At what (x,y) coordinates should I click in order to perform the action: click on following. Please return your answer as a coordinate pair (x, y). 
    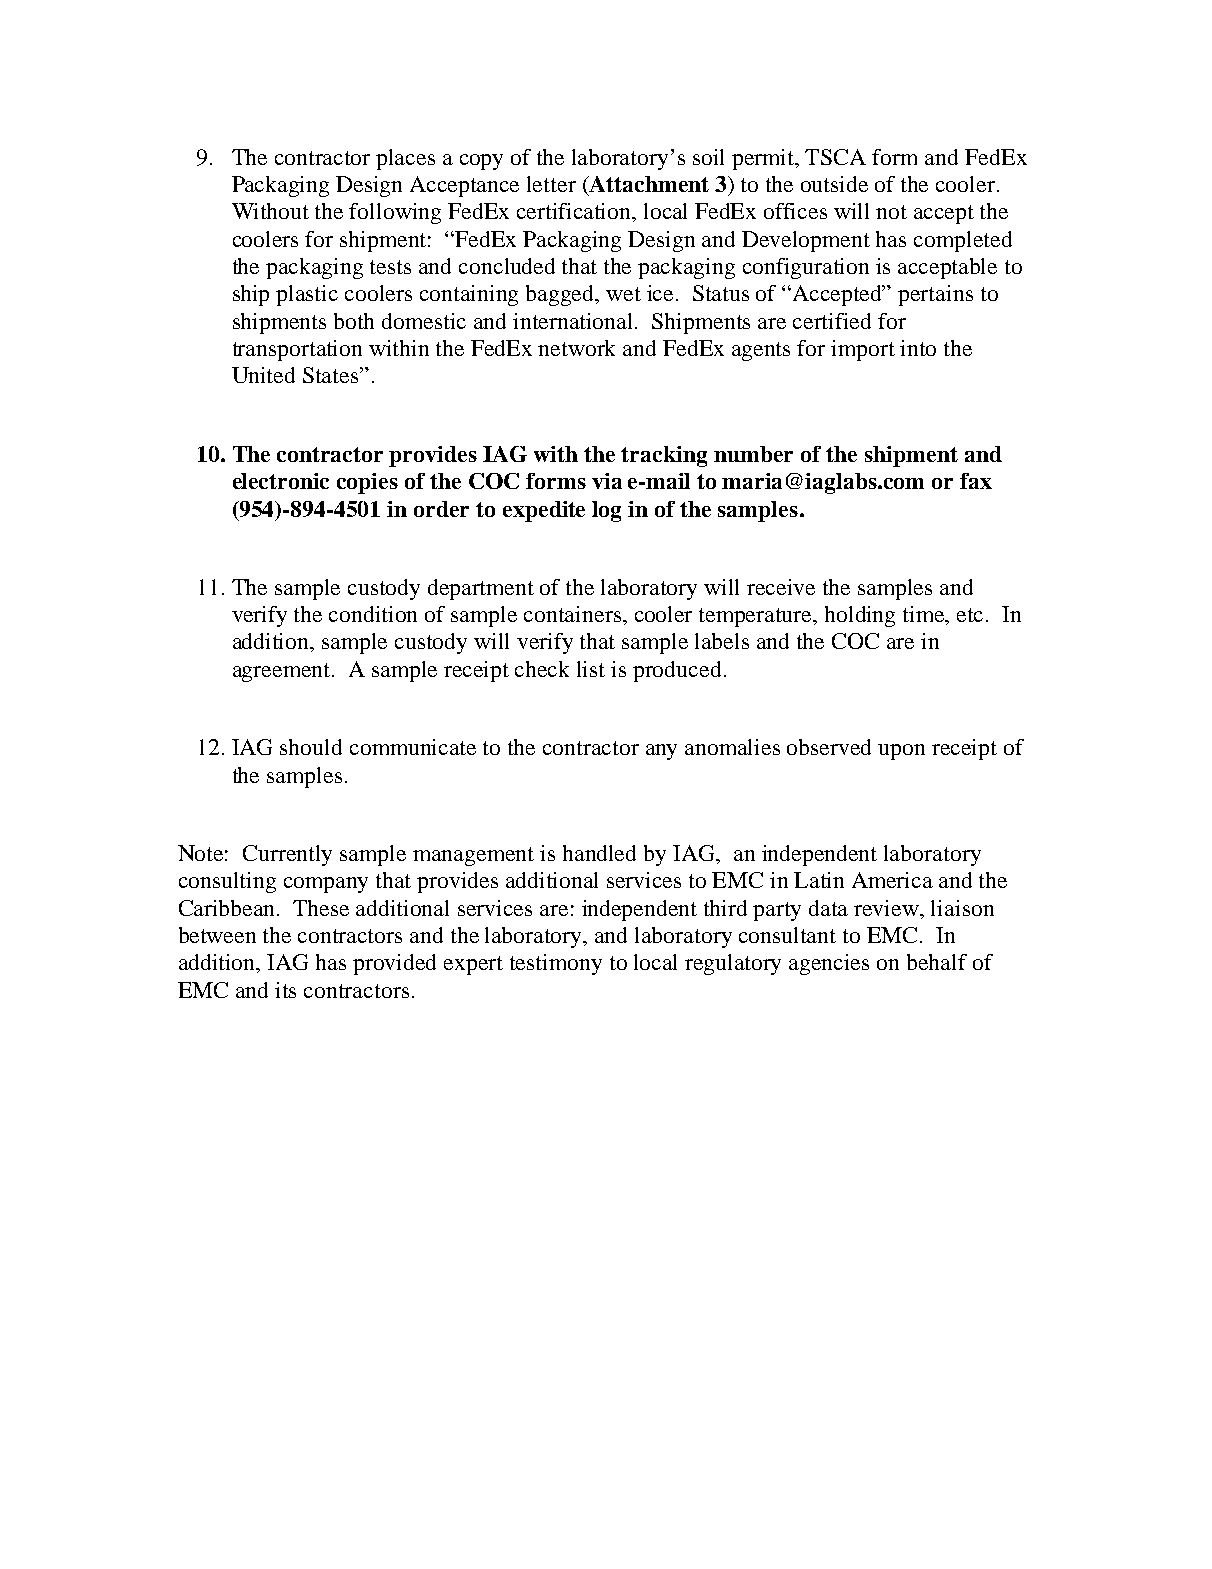
    Looking at the image, I should click on (395, 213).
